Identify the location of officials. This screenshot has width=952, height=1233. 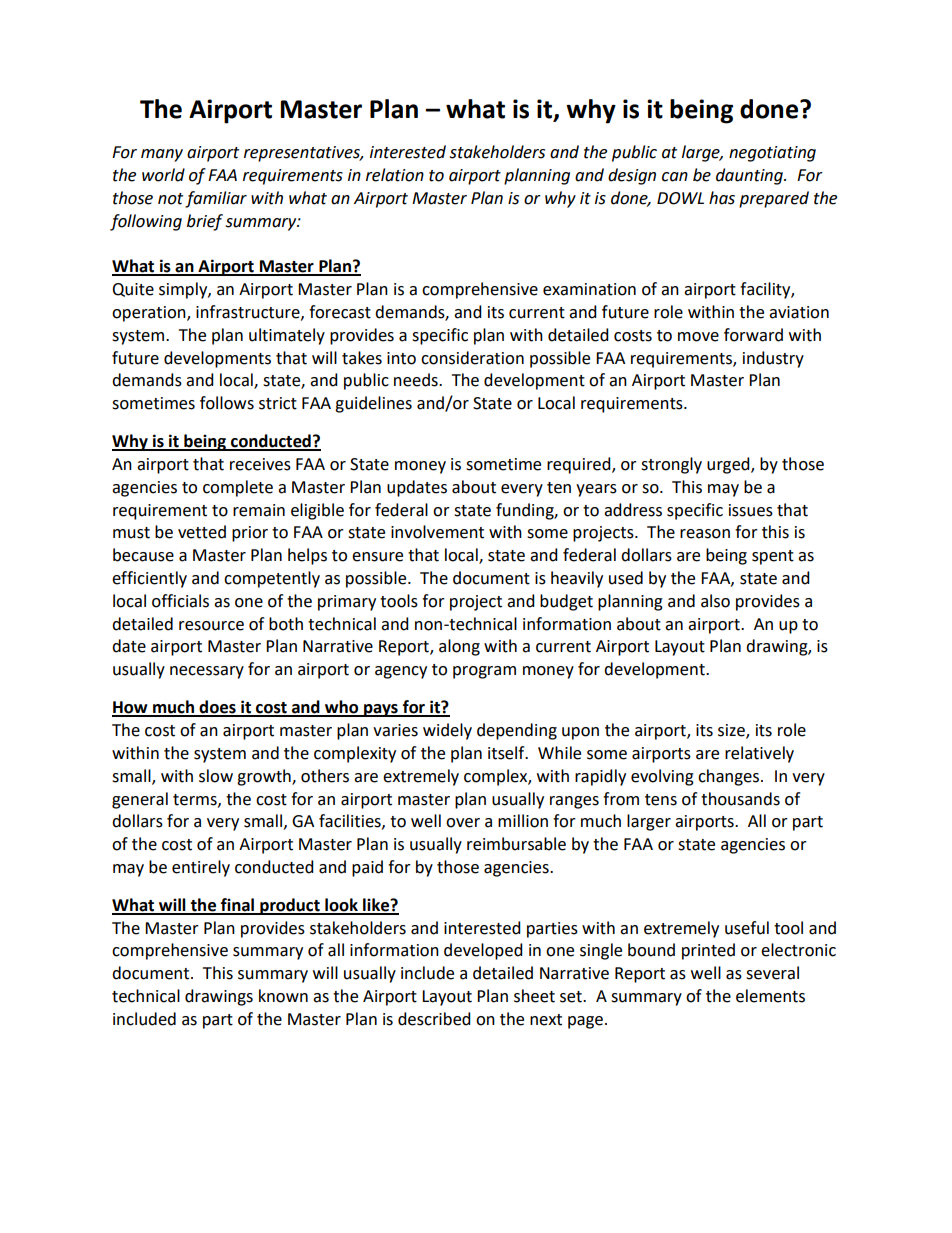
(180, 601).
